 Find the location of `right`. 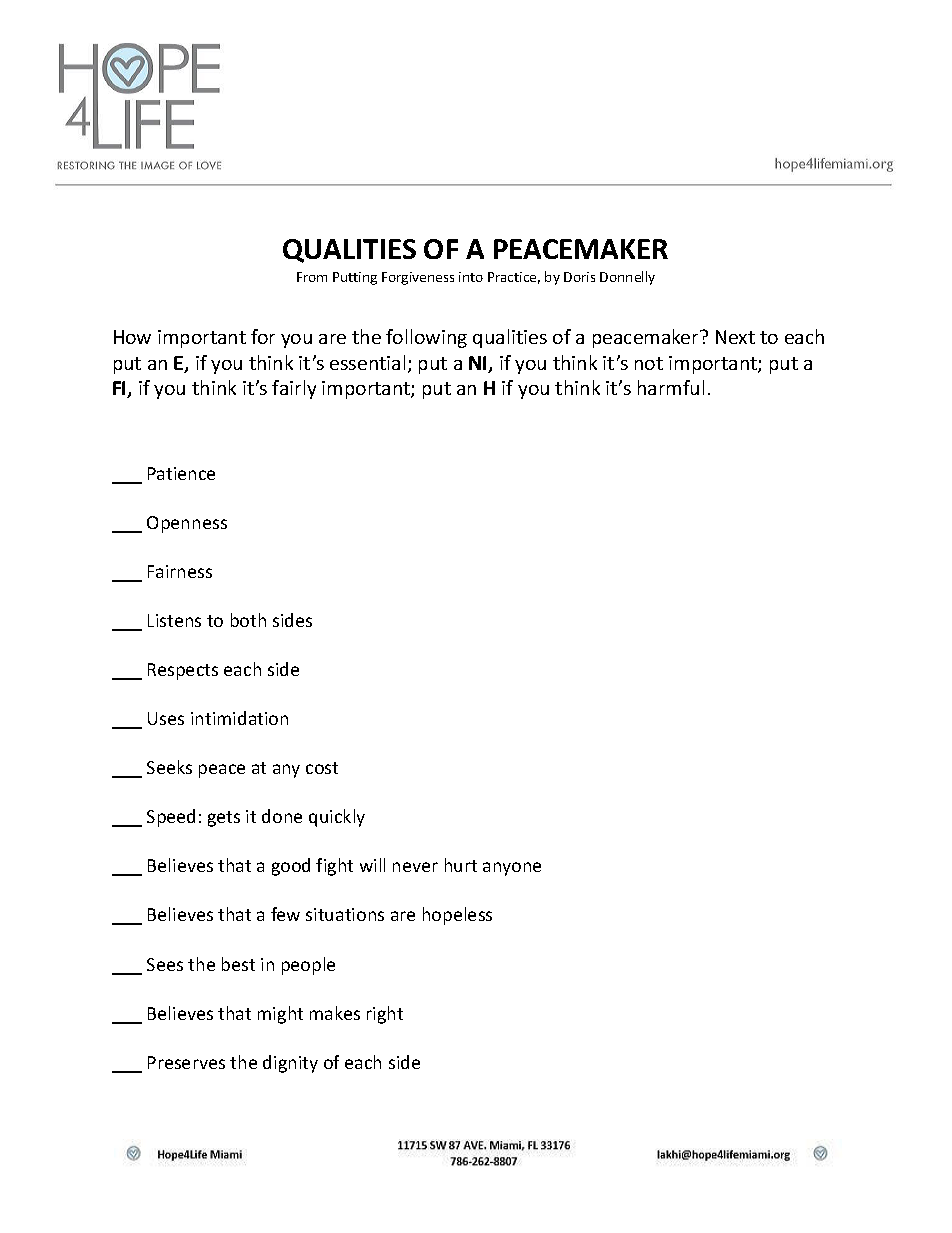

right is located at coordinates (385, 1015).
